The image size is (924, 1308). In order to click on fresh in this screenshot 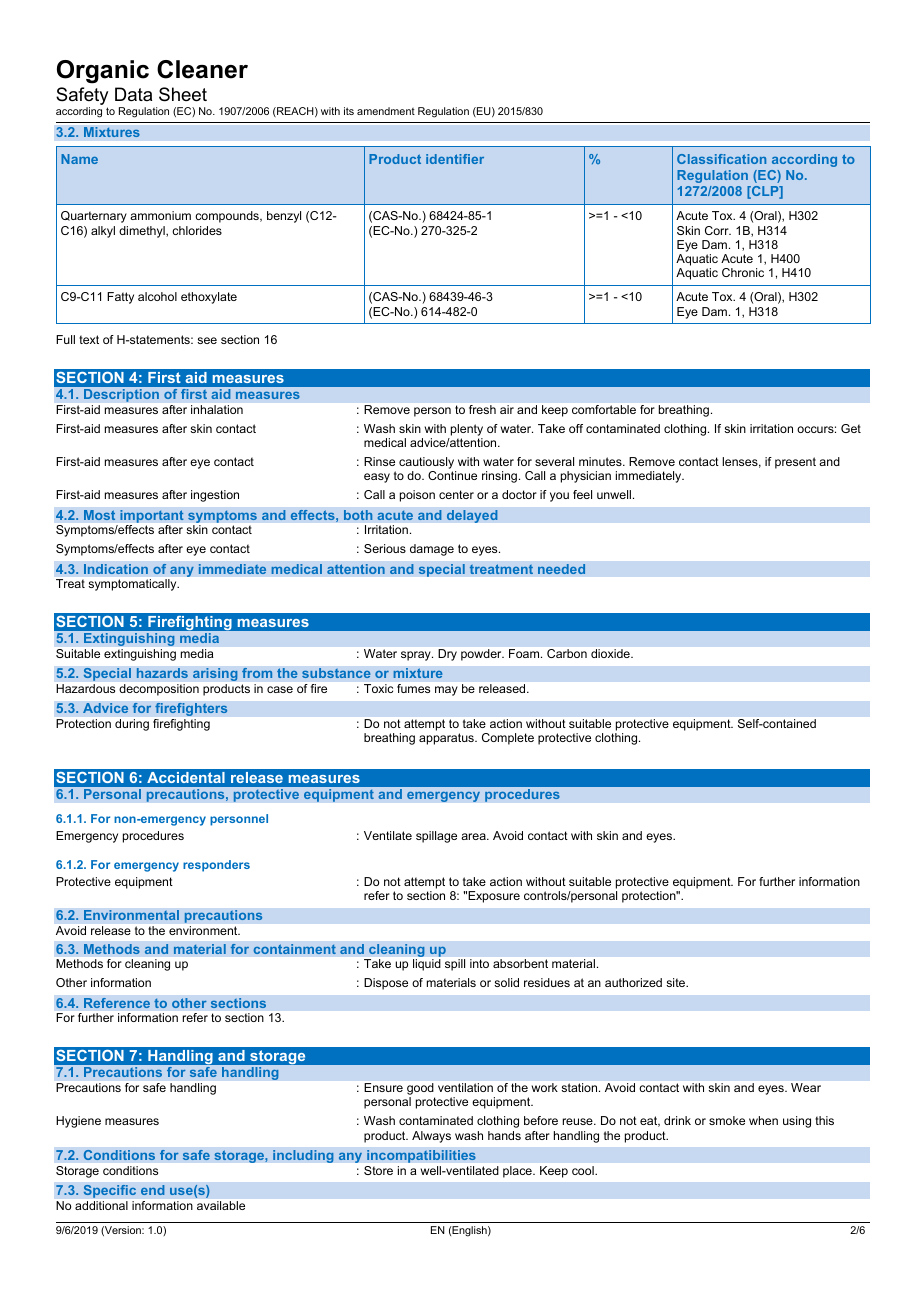, I will do `click(482, 409)`.
